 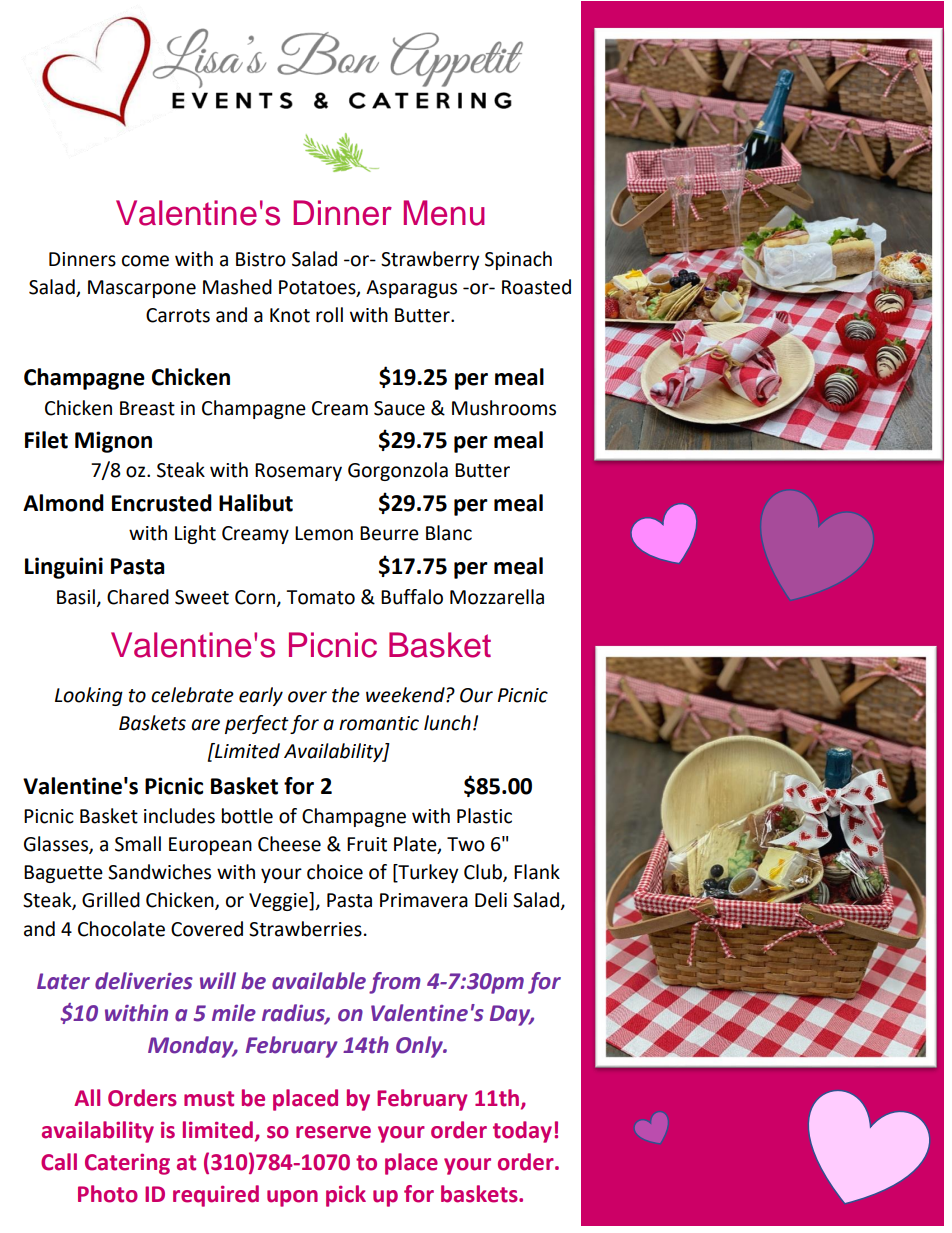 What do you see at coordinates (89, 696) in the page?
I see `Looking` at bounding box center [89, 696].
